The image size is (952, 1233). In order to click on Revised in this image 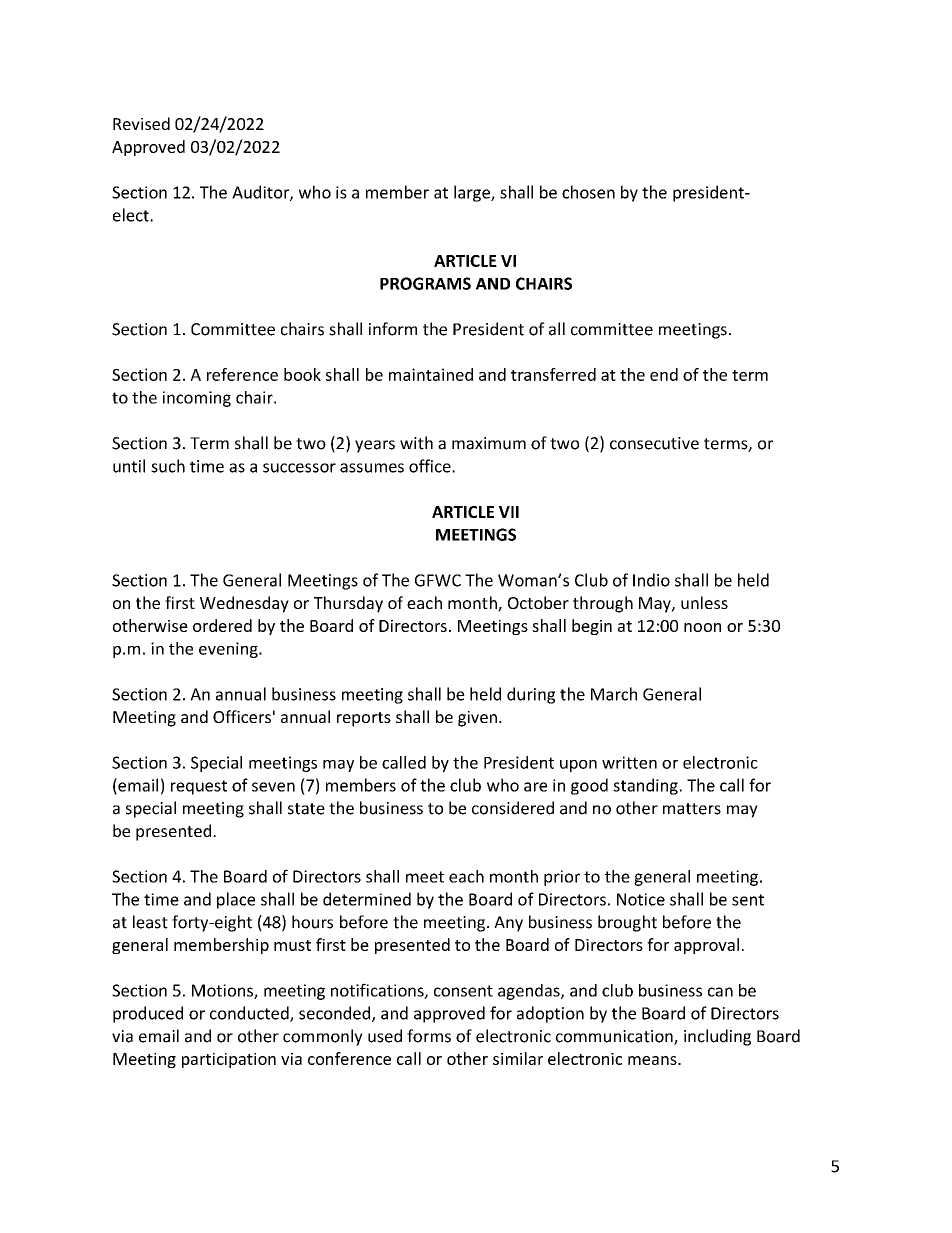, I will do `click(141, 123)`.
